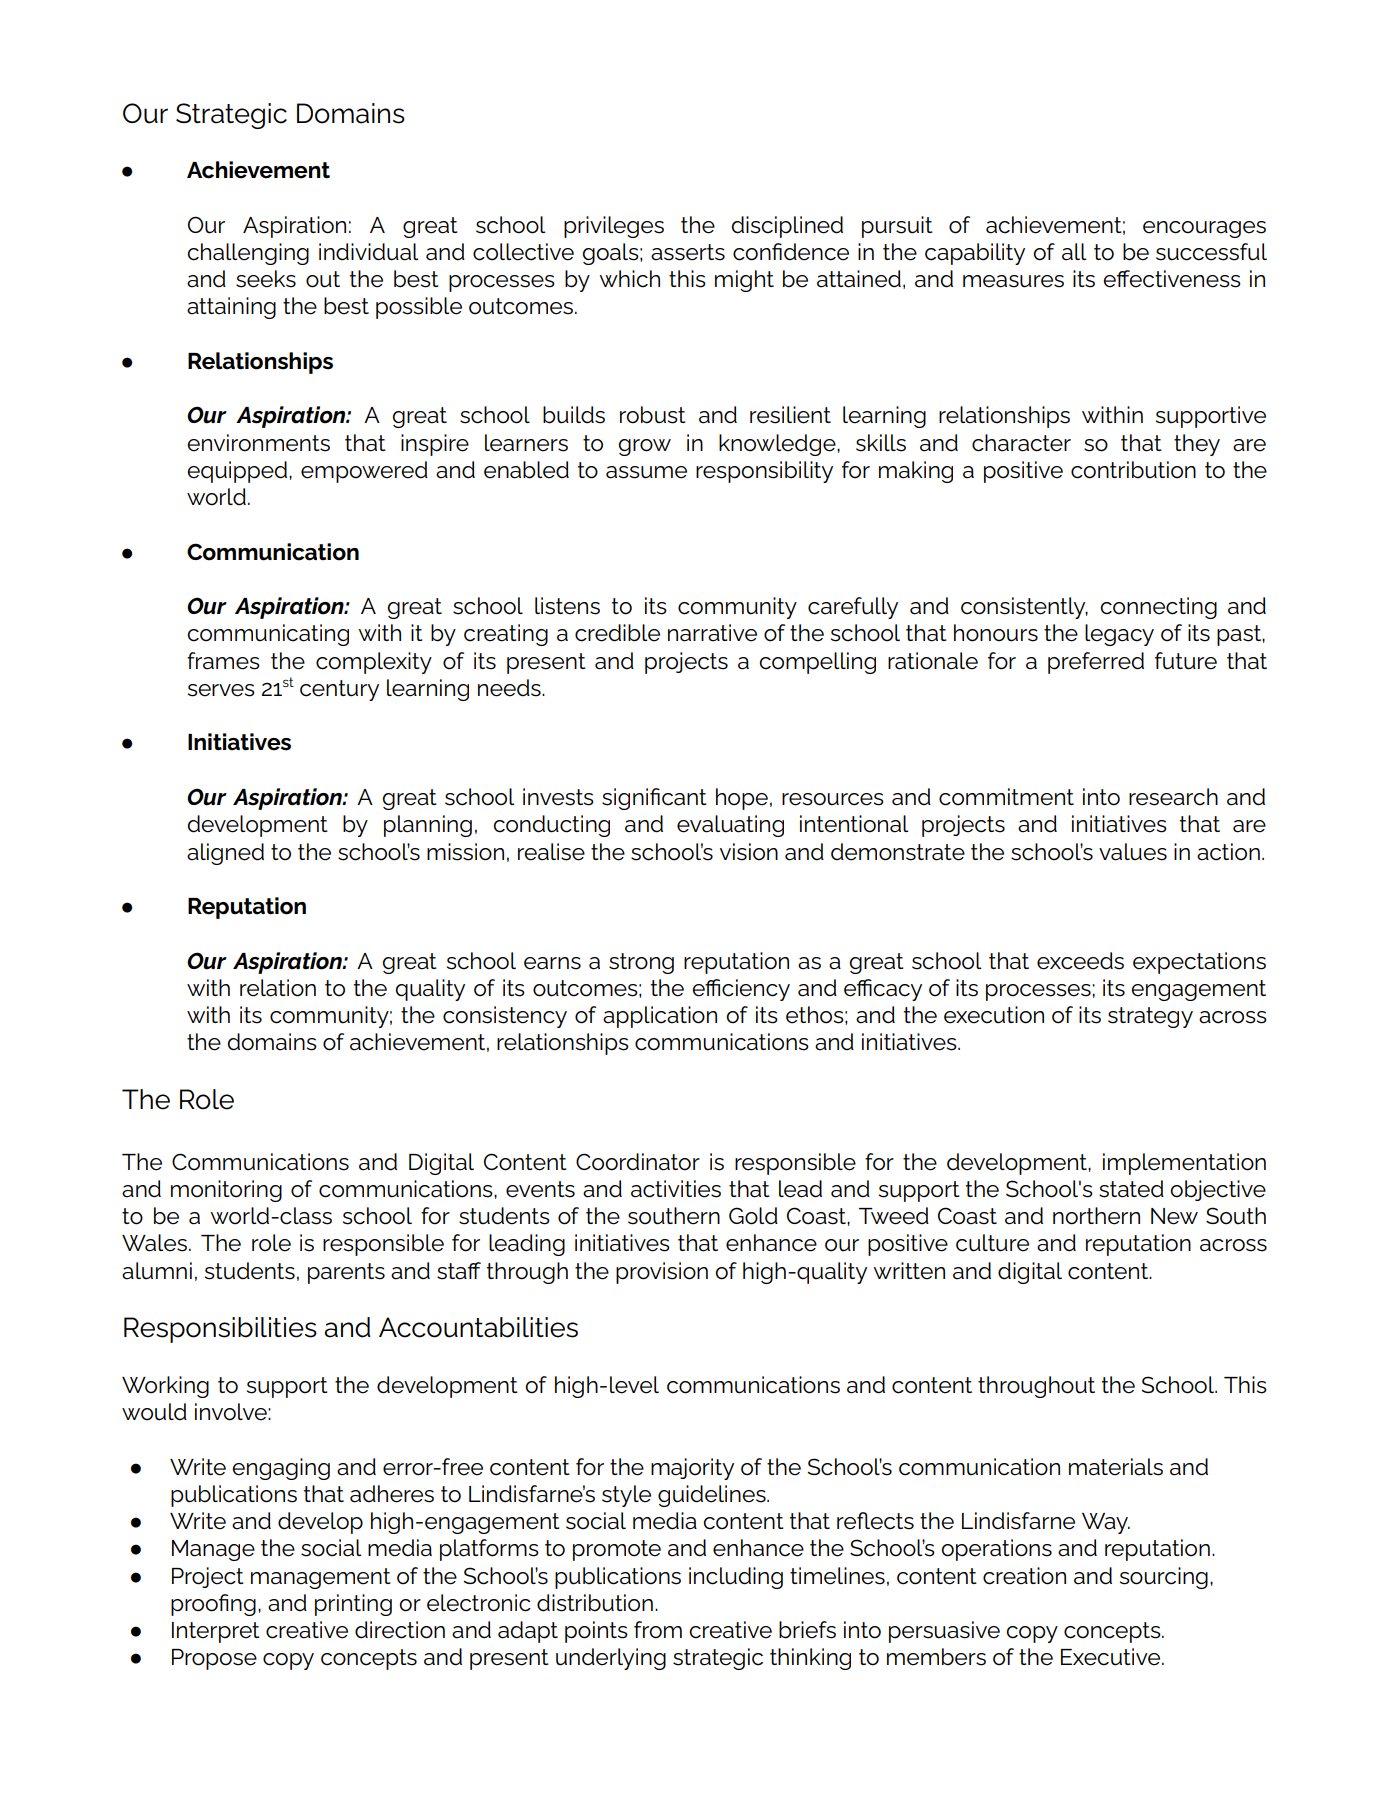 Image resolution: width=1390 pixels, height=1799 pixels. I want to click on strong, so click(641, 963).
